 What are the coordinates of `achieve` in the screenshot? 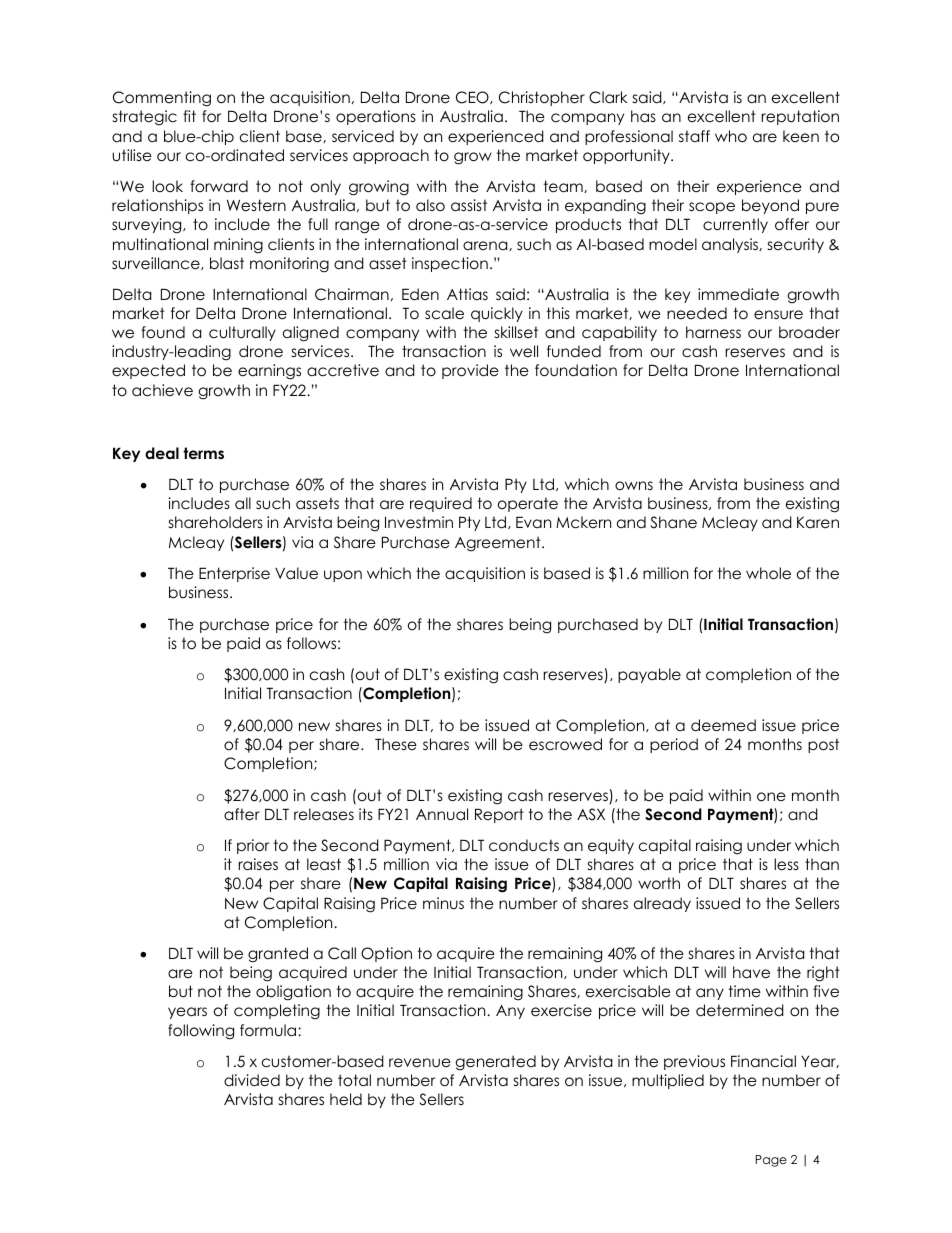 It's located at (162, 390).
